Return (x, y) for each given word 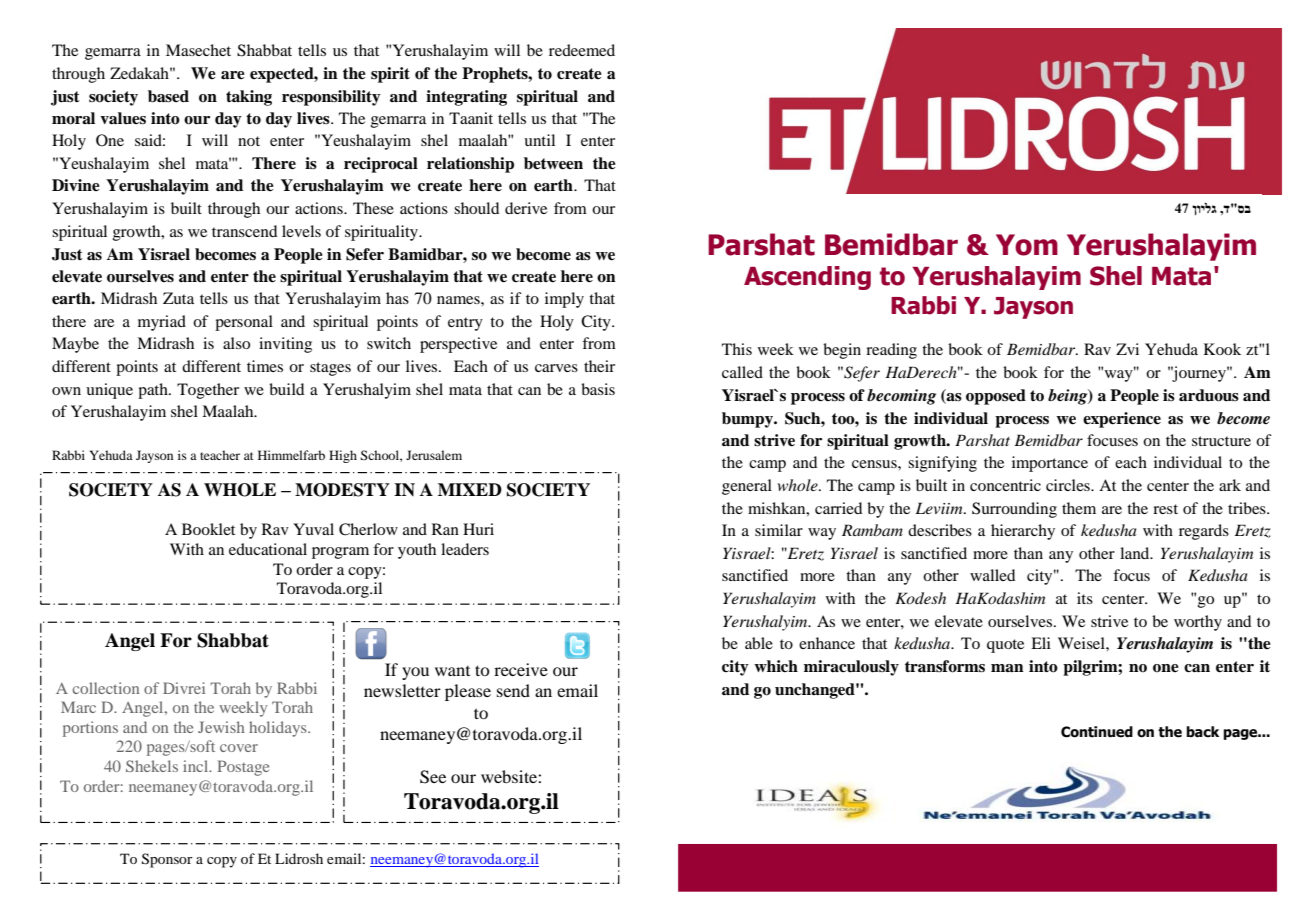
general (747, 487)
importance (1050, 464)
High (343, 456)
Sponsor (167, 860)
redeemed (582, 50)
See (433, 777)
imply (564, 300)
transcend (244, 231)
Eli (1041, 643)
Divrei (184, 688)
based (168, 96)
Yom (1027, 245)
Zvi (1127, 349)
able (759, 643)
